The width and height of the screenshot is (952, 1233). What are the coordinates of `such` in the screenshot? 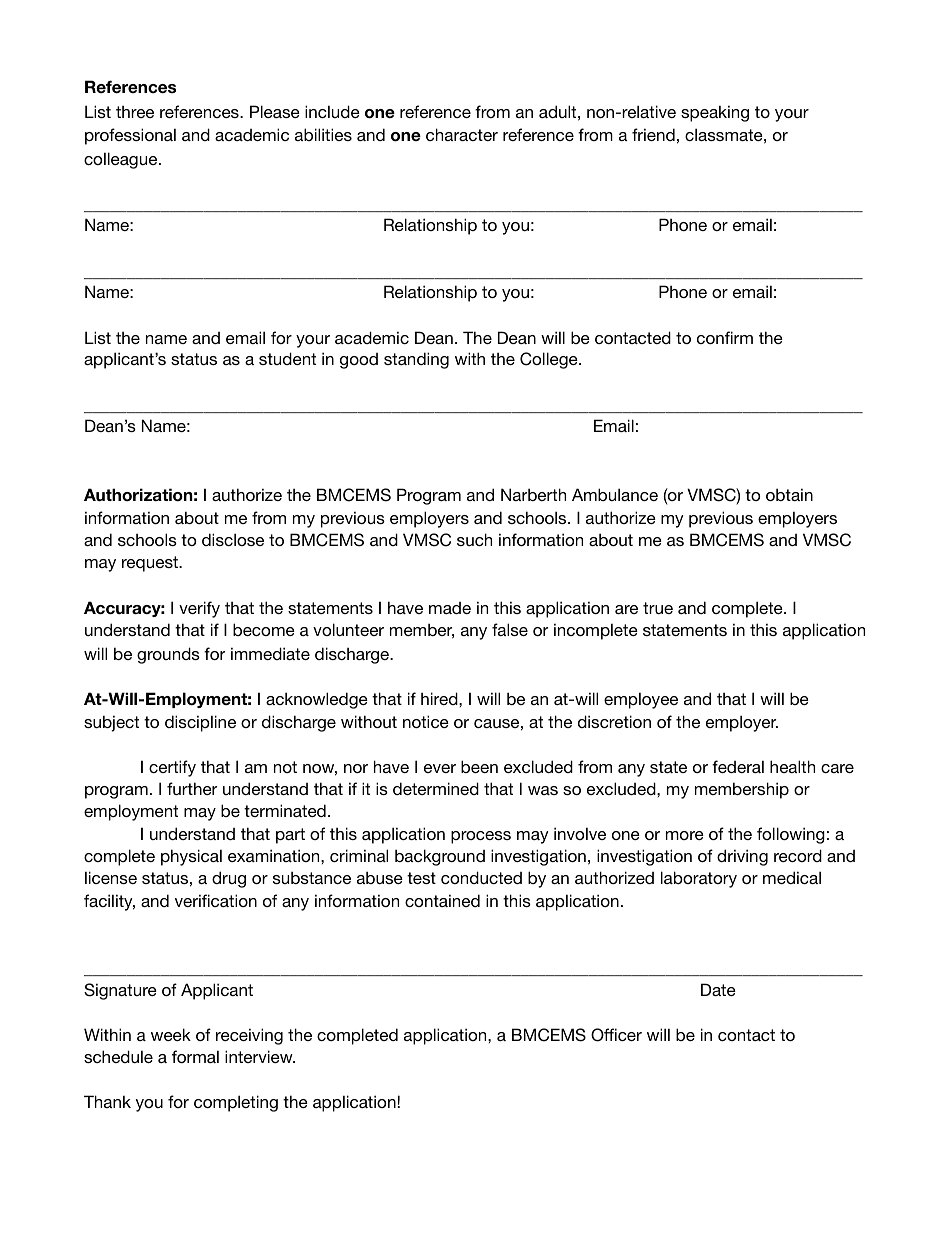 It's located at (474, 539).
